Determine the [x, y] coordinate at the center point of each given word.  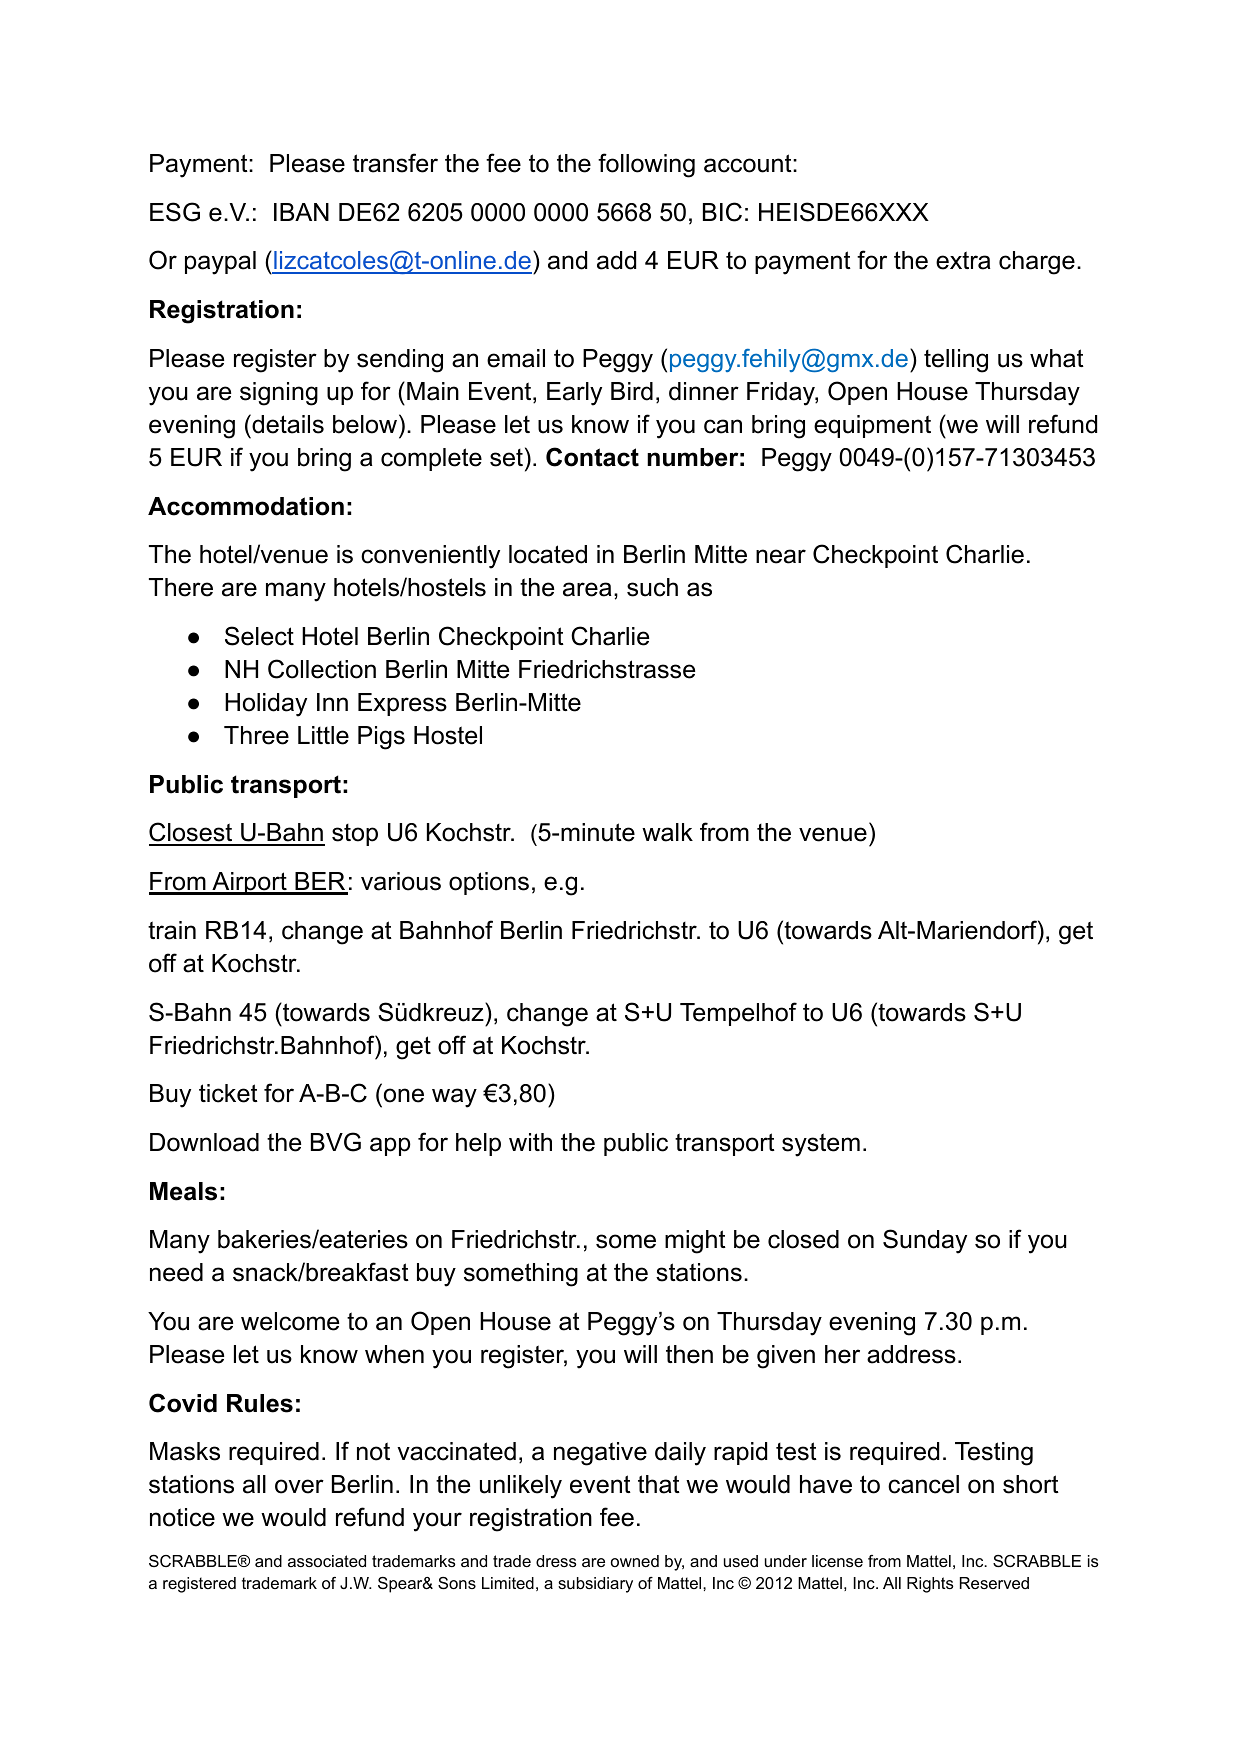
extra [963, 260]
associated [327, 1561]
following [646, 165]
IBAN [301, 212]
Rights [930, 1585]
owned [635, 1561]
